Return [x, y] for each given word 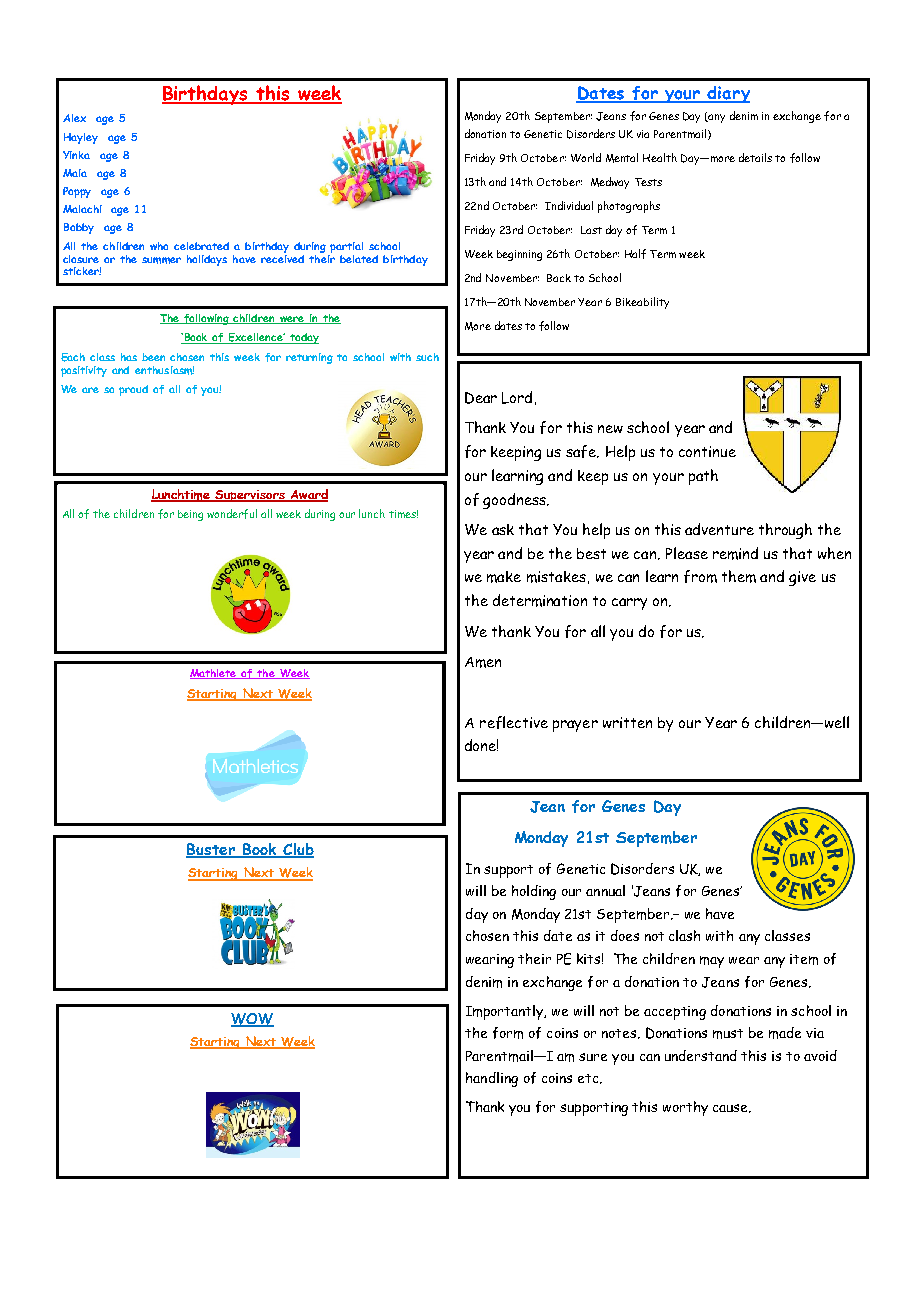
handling [492, 1079]
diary [728, 94]
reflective [514, 722]
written [627, 722]
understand [701, 1055]
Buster [211, 850]
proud [133, 390]
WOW [252, 1020]
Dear [481, 398]
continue [707, 451]
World [586, 157]
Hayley [81, 138]
